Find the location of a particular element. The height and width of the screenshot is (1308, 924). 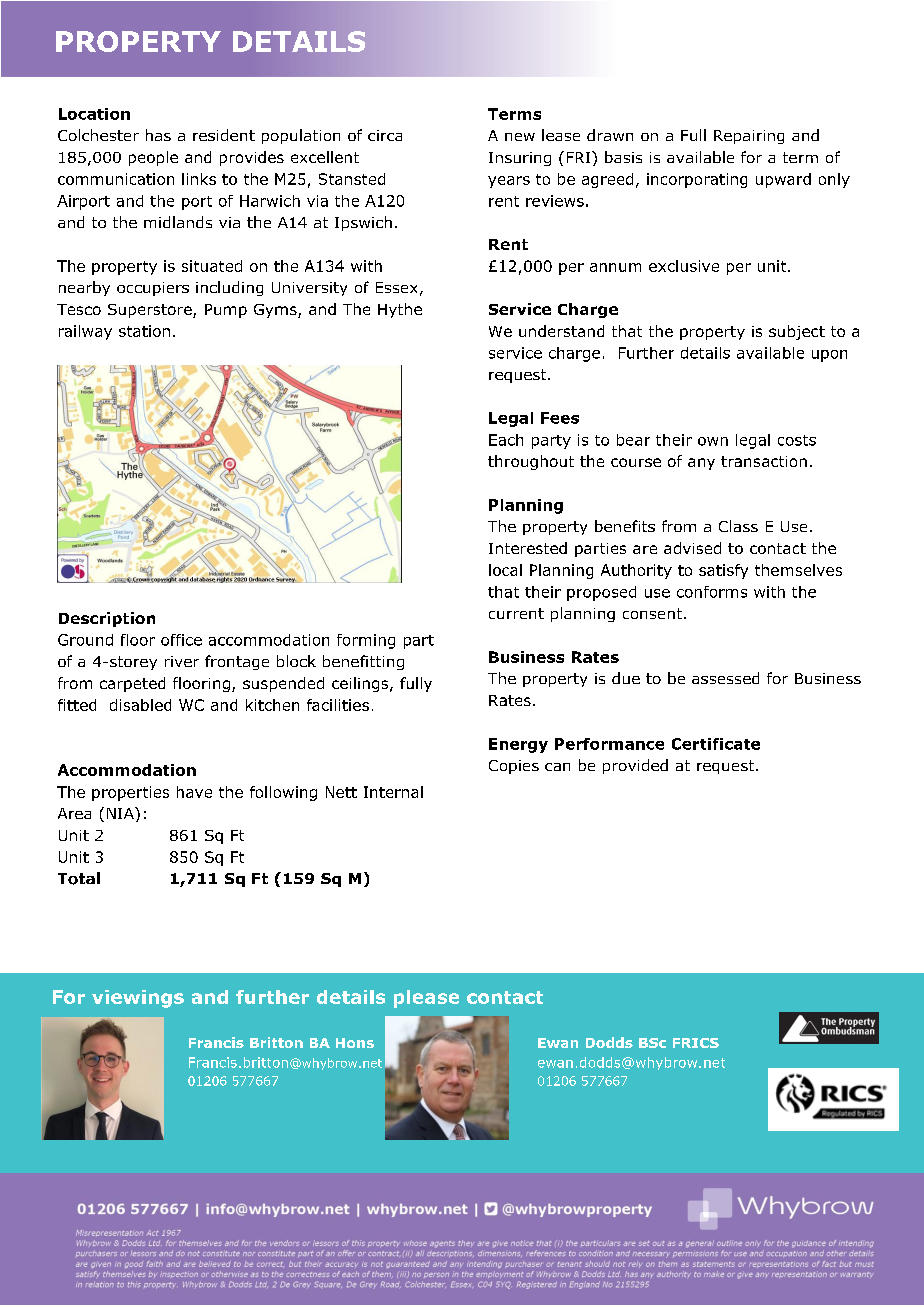

provided is located at coordinates (635, 766).
